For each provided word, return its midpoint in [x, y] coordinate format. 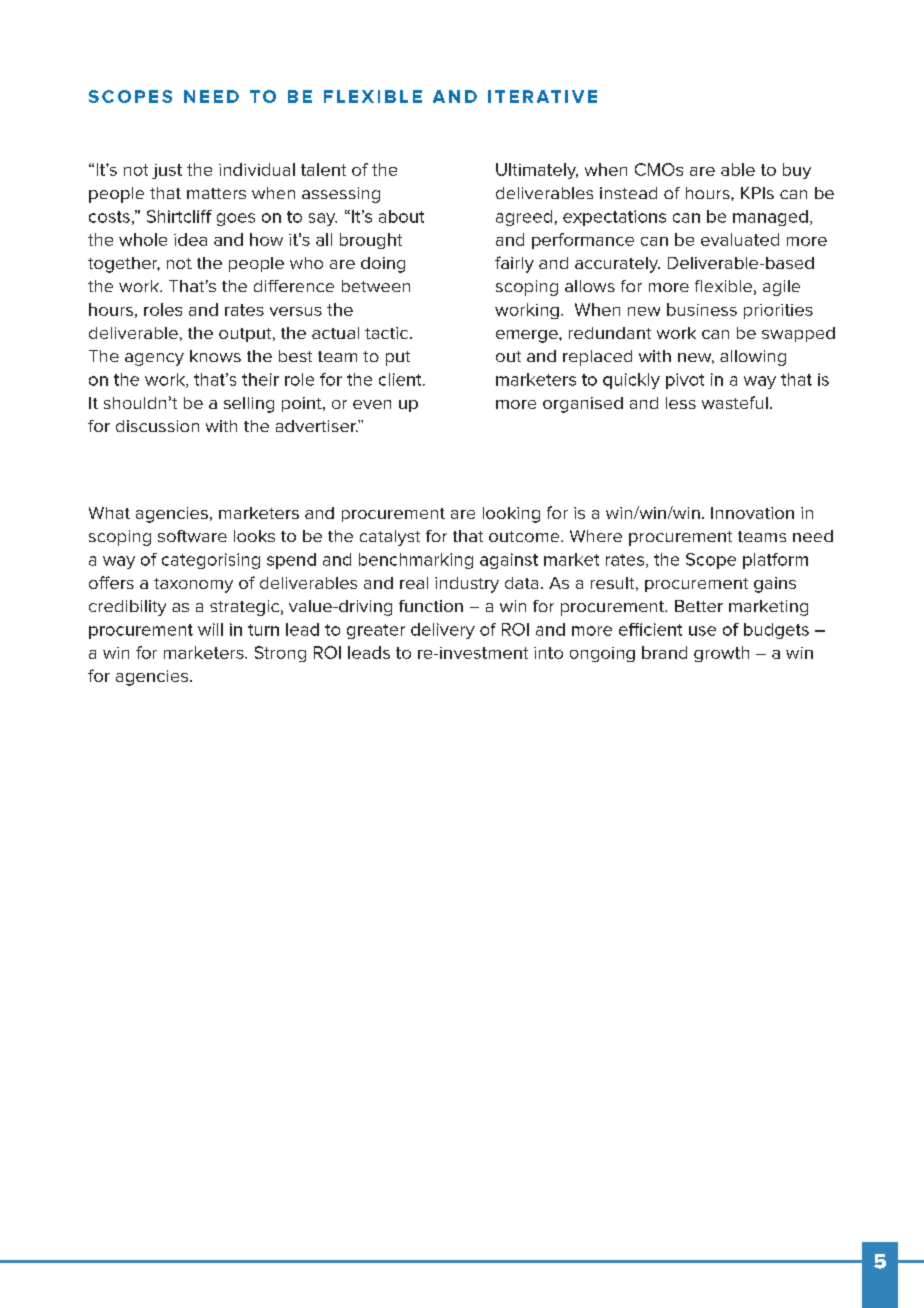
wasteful [735, 402]
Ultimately [537, 171]
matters [216, 193]
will [210, 629]
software [192, 536]
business [702, 309]
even [372, 404]
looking [511, 515]
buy [797, 171]
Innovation [752, 513]
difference [294, 286]
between [376, 286]
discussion [157, 426]
